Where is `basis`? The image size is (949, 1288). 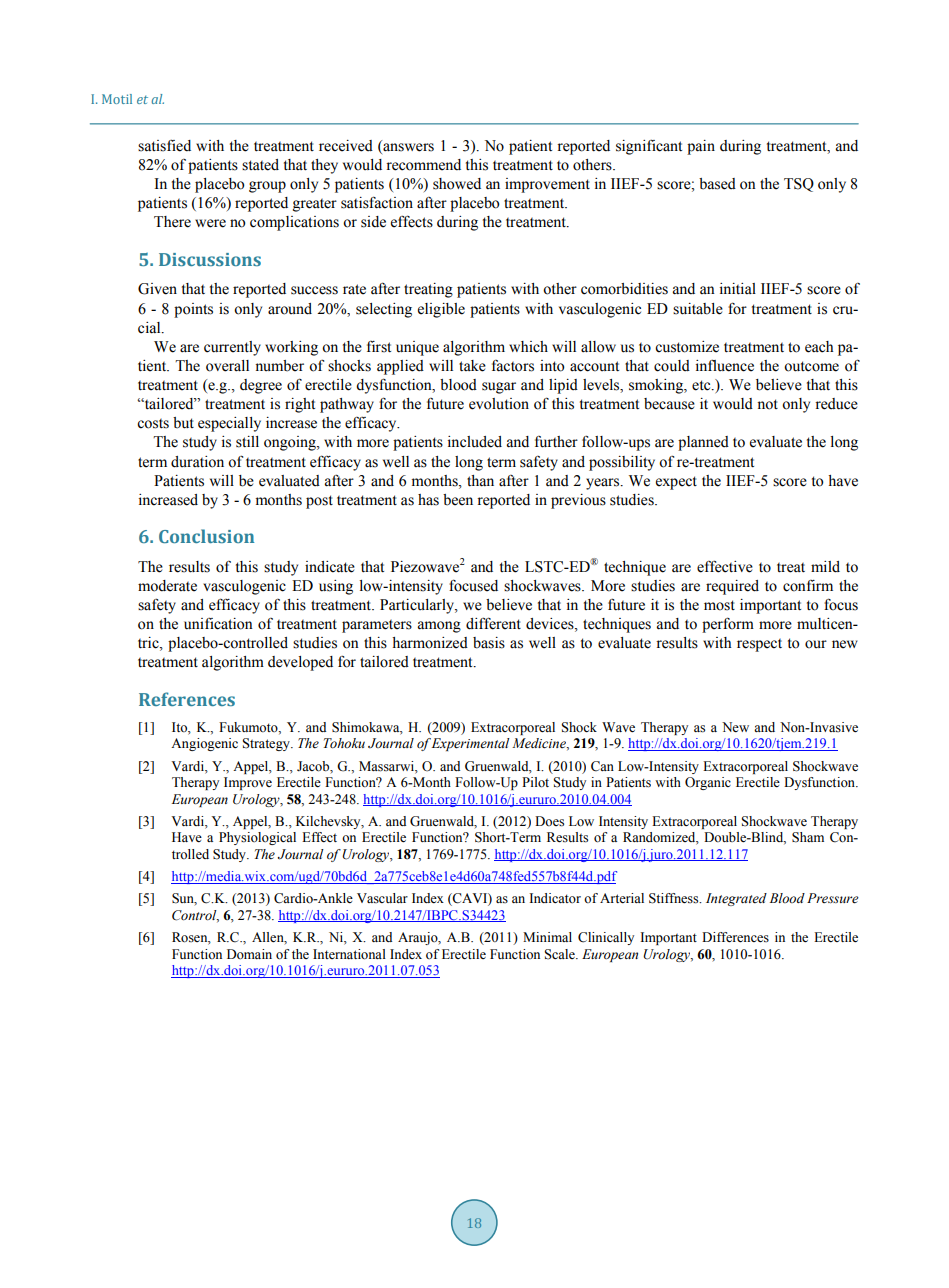 basis is located at coordinates (489, 643).
